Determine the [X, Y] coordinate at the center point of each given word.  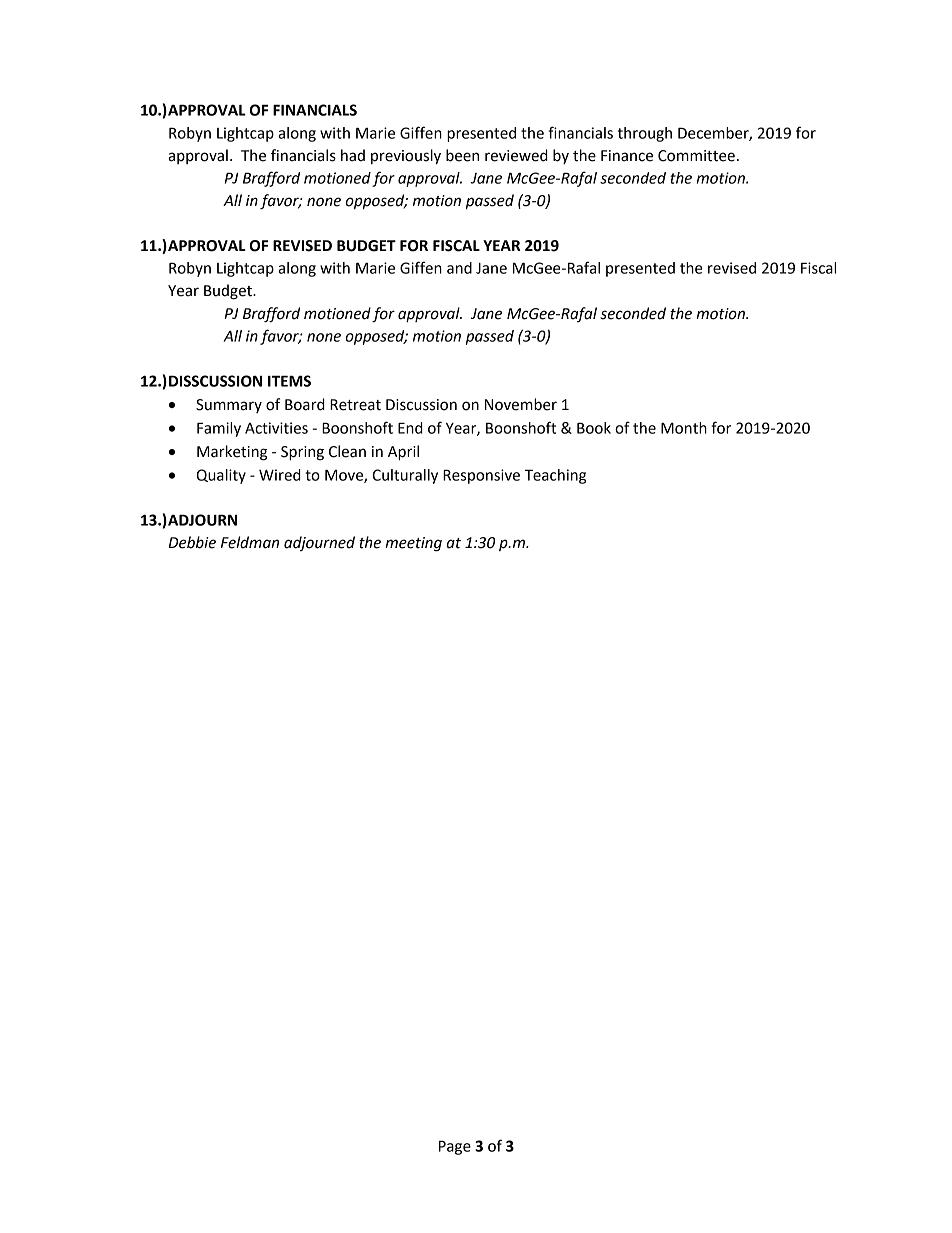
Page [455, 1147]
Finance [627, 156]
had [353, 155]
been [462, 155]
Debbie [192, 542]
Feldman [250, 542]
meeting [413, 544]
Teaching [555, 476]
